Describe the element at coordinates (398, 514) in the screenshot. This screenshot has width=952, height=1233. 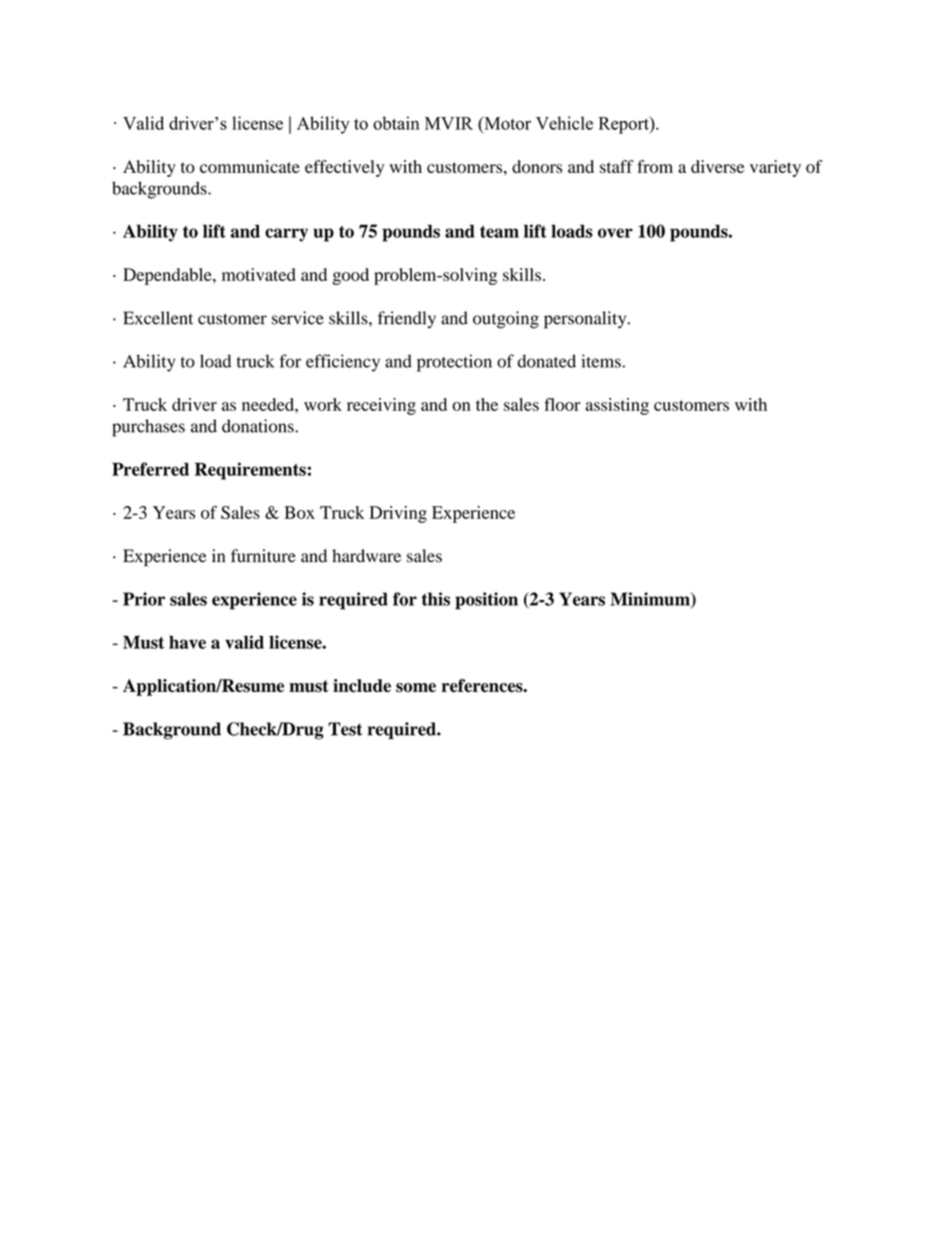
I see `Driving` at that location.
